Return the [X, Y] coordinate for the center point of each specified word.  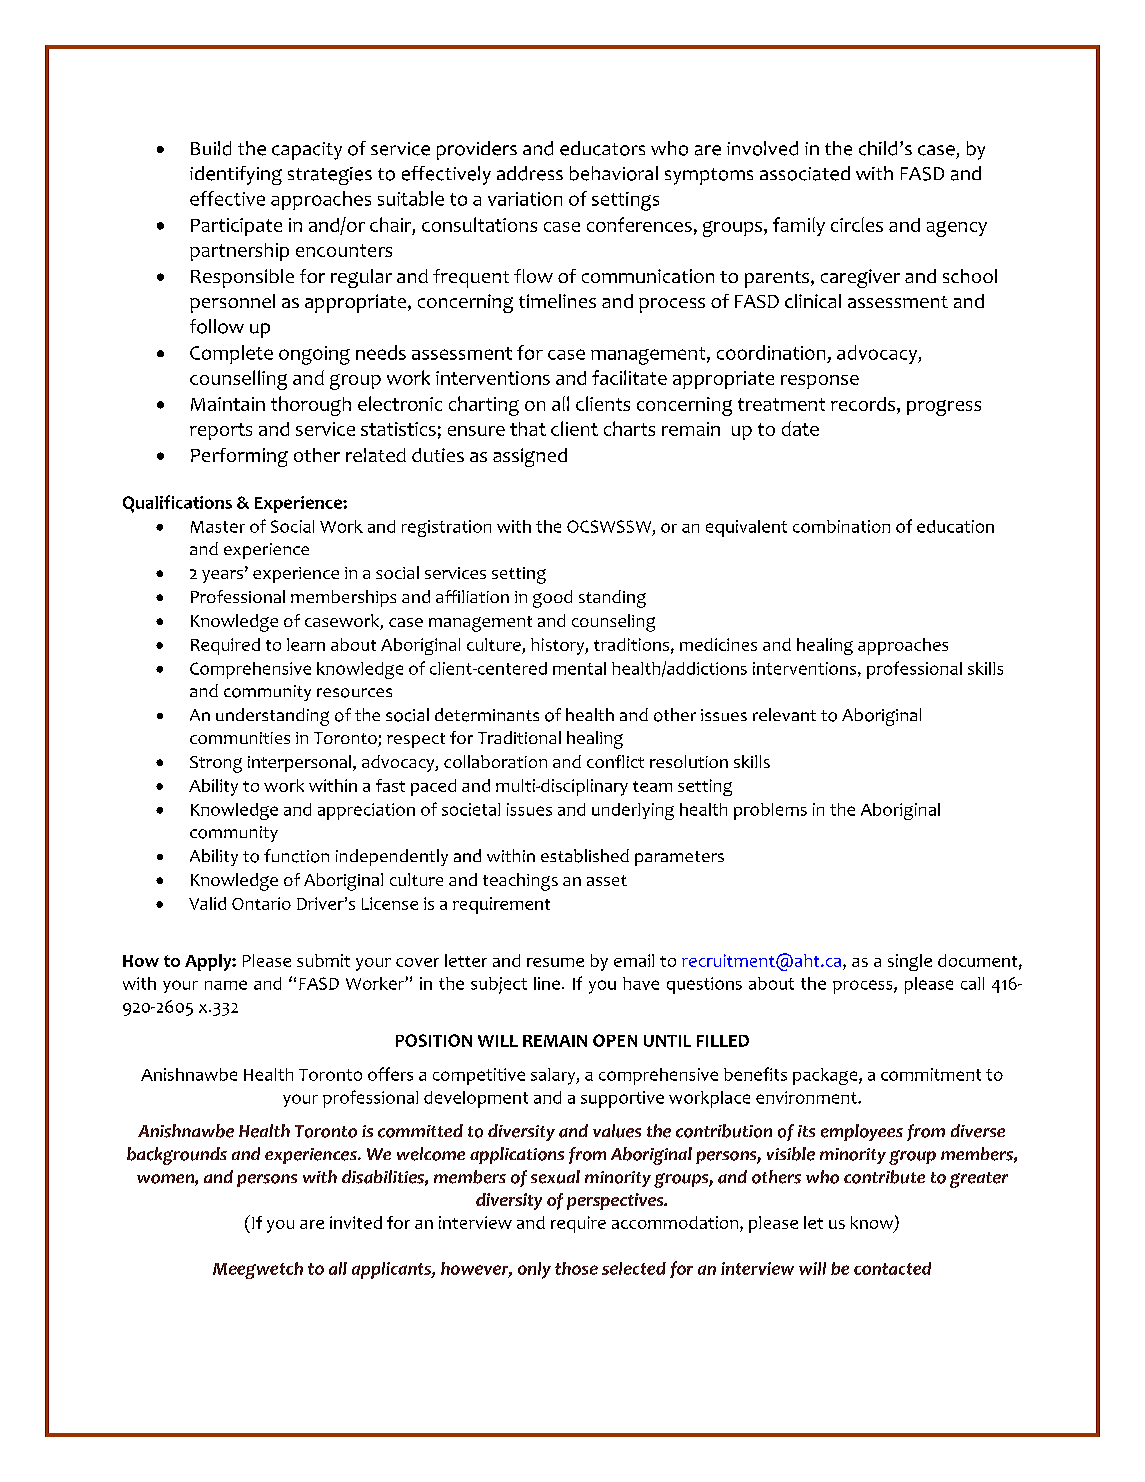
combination [841, 526]
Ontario [261, 903]
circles [857, 224]
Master [218, 527]
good [552, 599]
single [910, 962]
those [576, 1268]
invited [356, 1222]
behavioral [614, 173]
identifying [236, 175]
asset [607, 880]
